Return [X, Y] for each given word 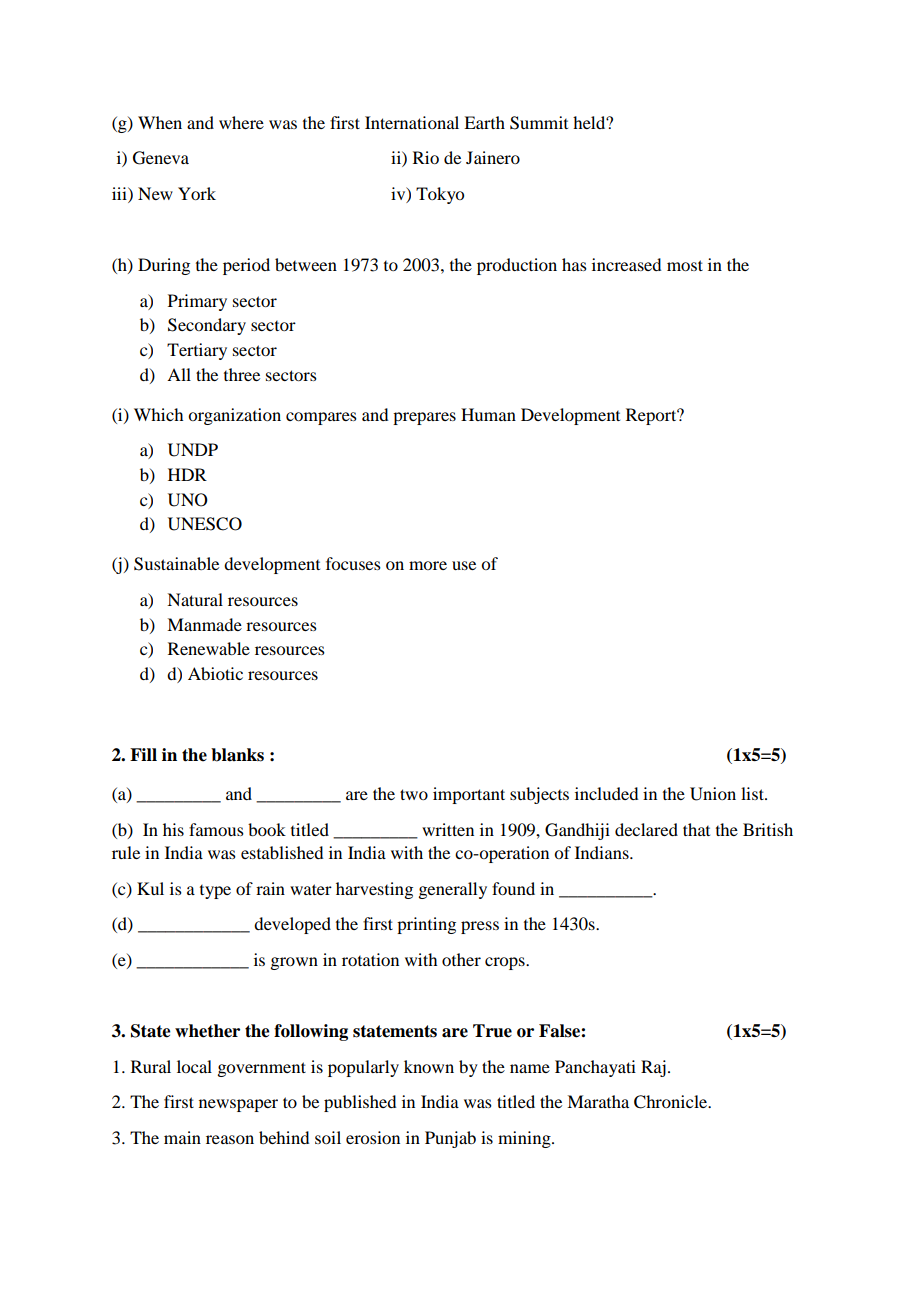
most [685, 265]
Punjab [450, 1139]
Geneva [161, 158]
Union [713, 794]
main [182, 1137]
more [428, 565]
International [412, 122]
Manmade [204, 624]
